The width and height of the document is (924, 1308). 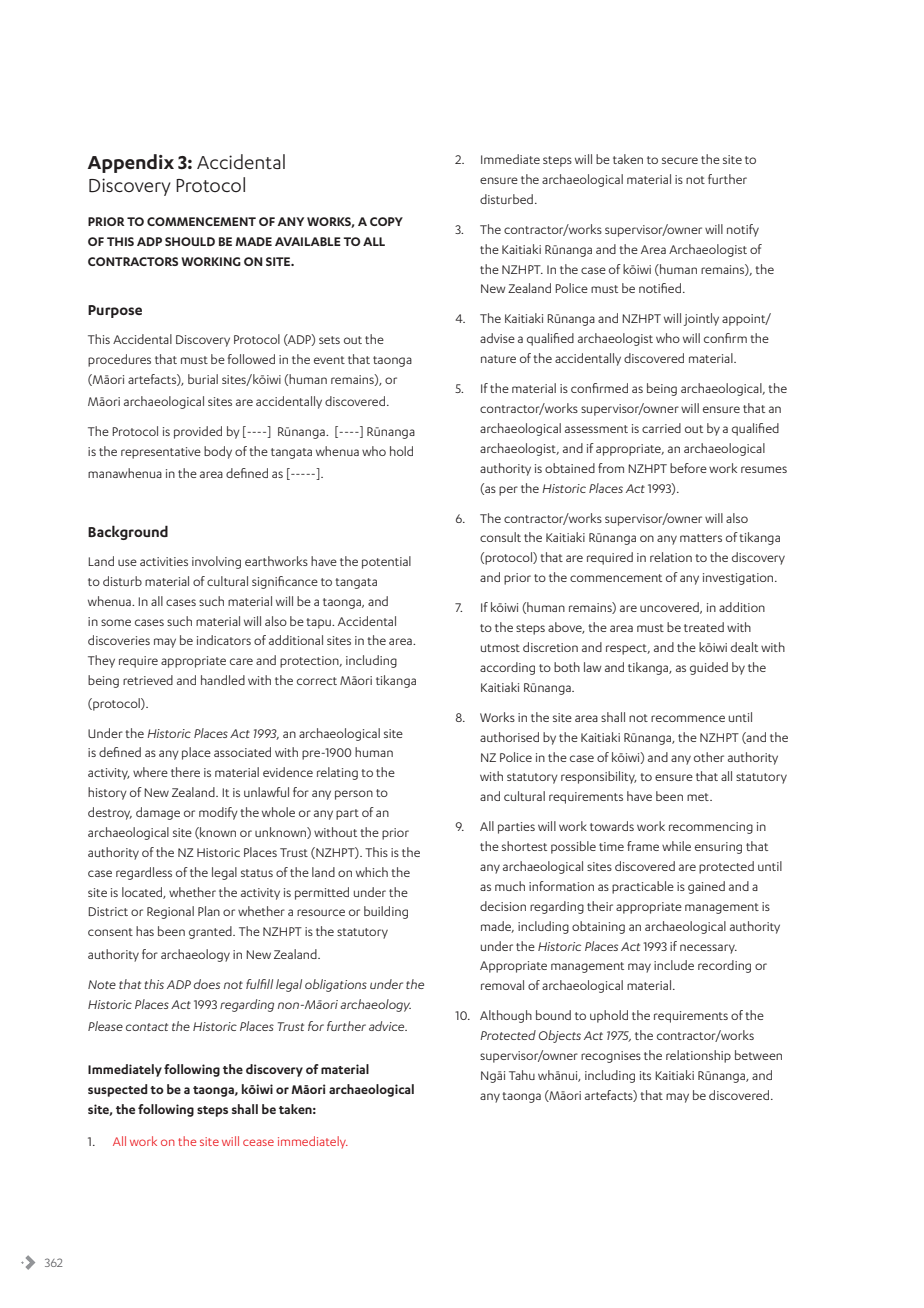 I want to click on indicators, so click(x=224, y=640).
